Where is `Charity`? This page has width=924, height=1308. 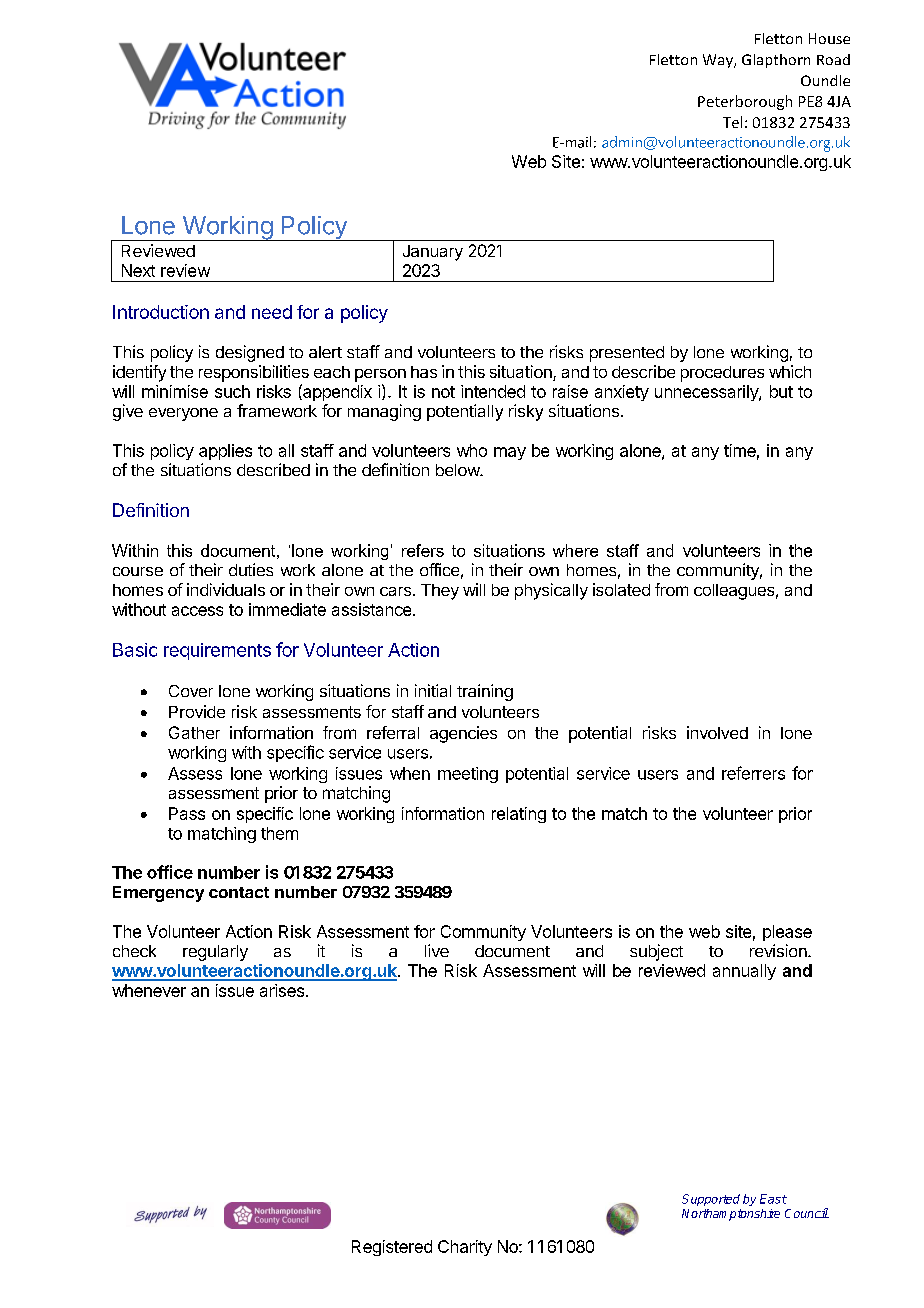 Charity is located at coordinates (465, 1248).
